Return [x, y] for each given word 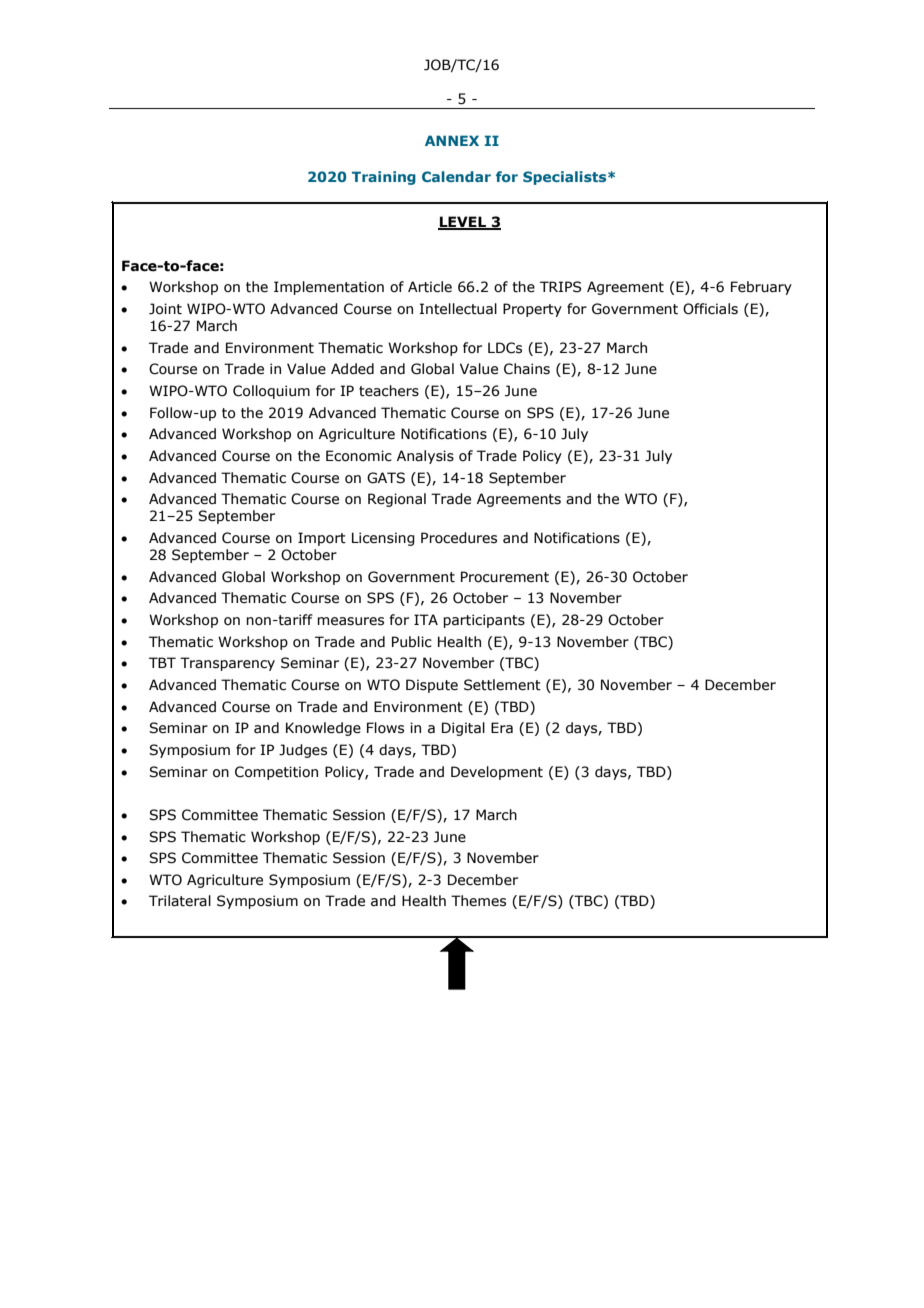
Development [497, 773]
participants [484, 621]
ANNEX [452, 140]
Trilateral [180, 901]
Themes [478, 901]
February [761, 288]
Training [384, 178]
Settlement [502, 685]
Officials [710, 309]
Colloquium [271, 392]
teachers [389, 391]
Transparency [227, 664]
